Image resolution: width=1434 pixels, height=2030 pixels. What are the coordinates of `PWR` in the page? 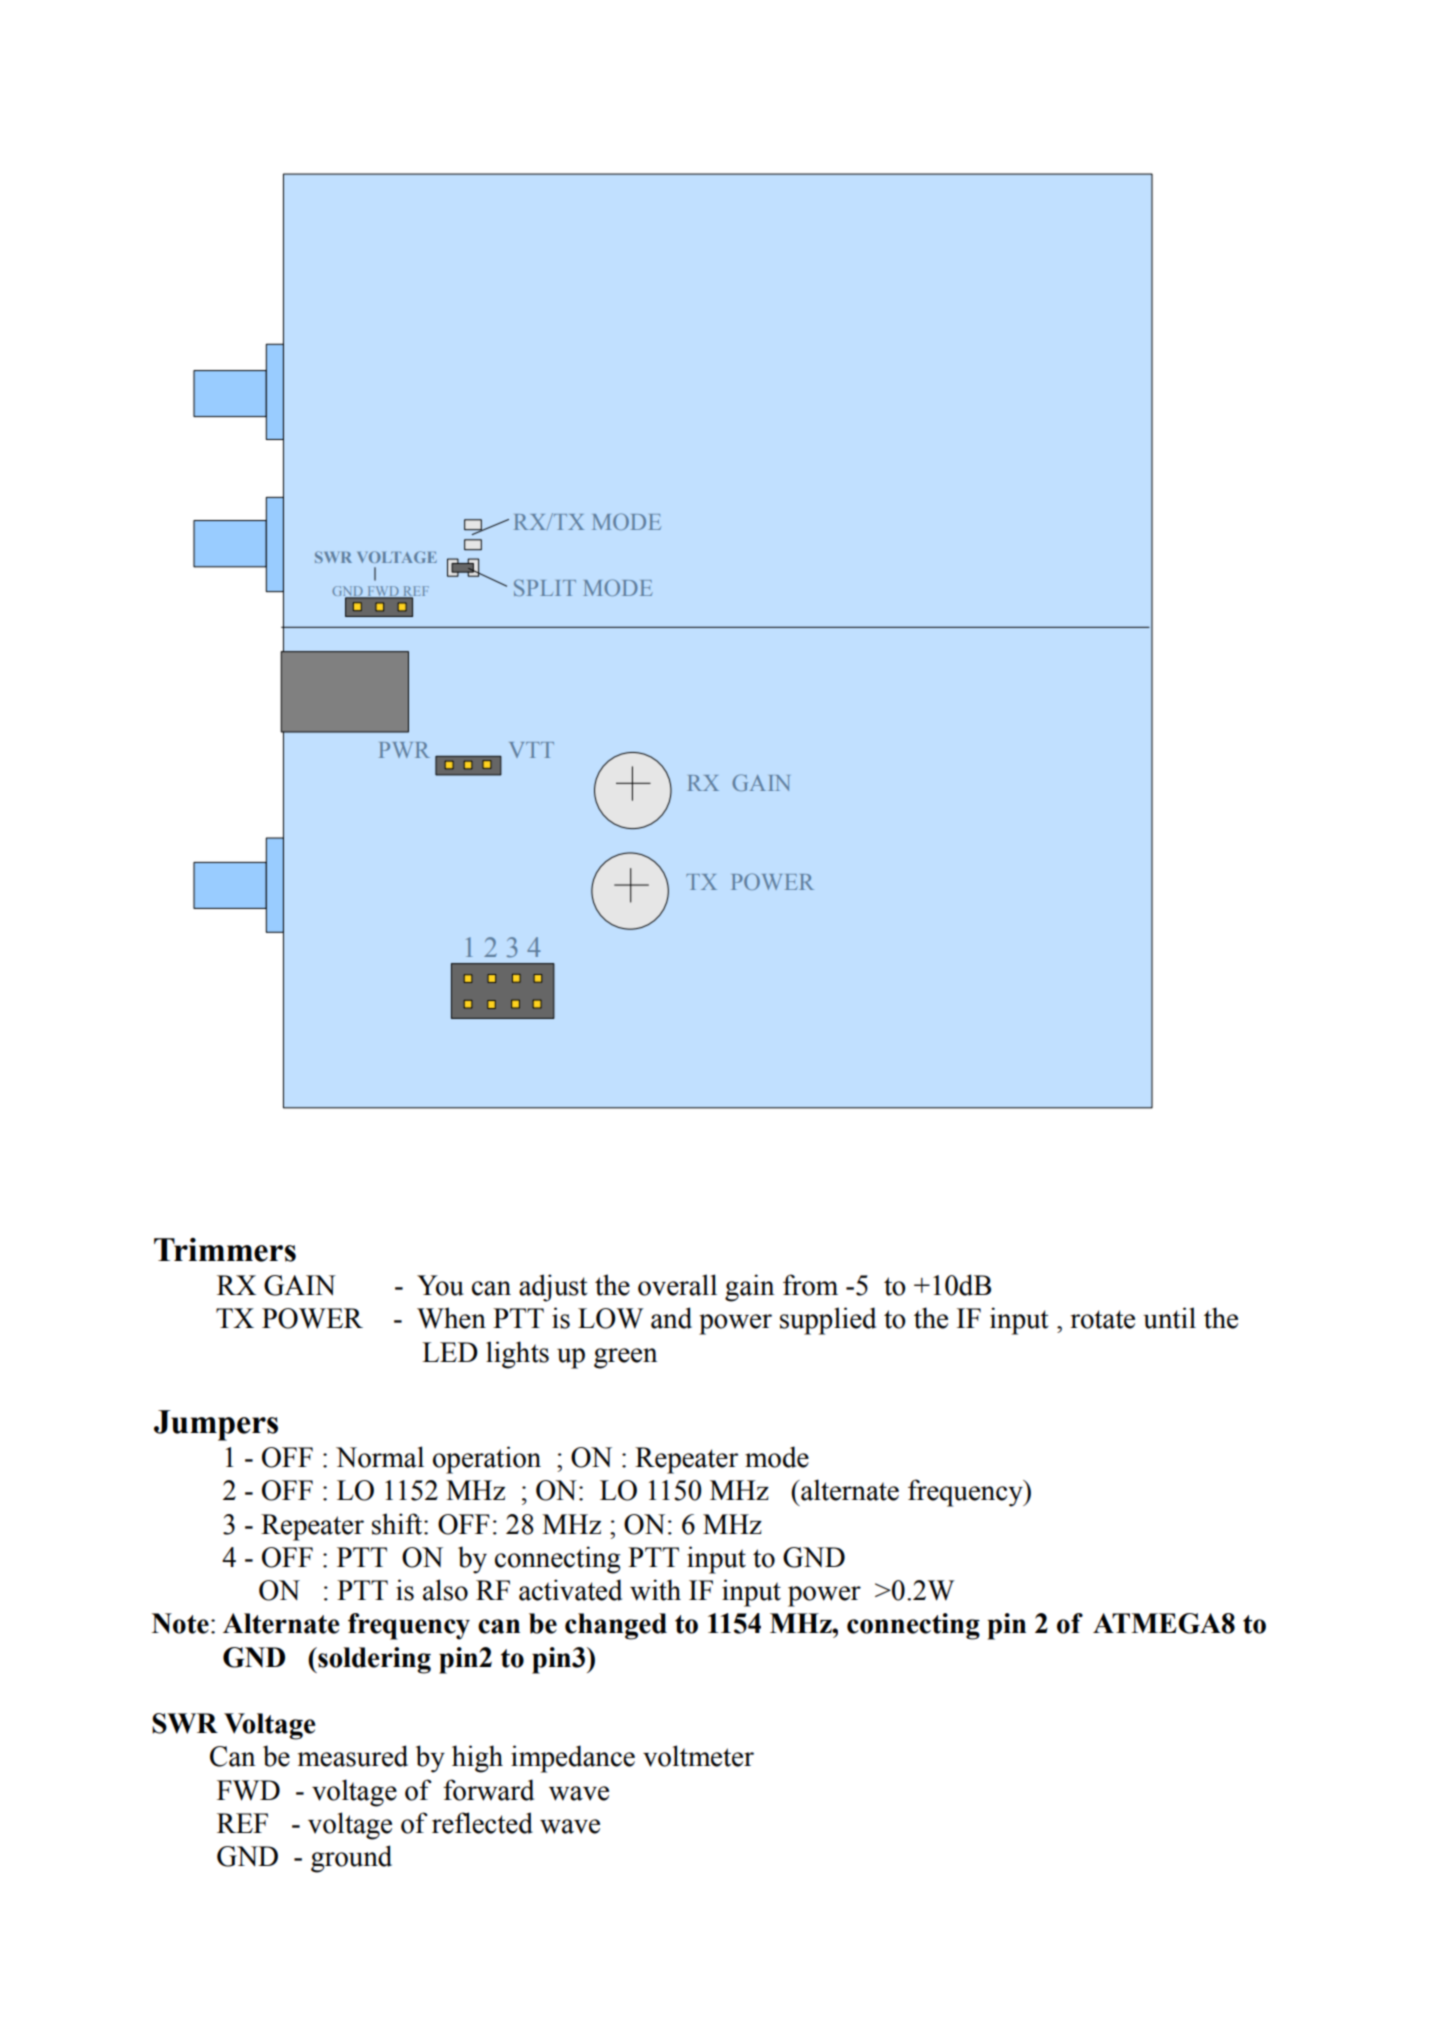 It's located at (404, 750).
